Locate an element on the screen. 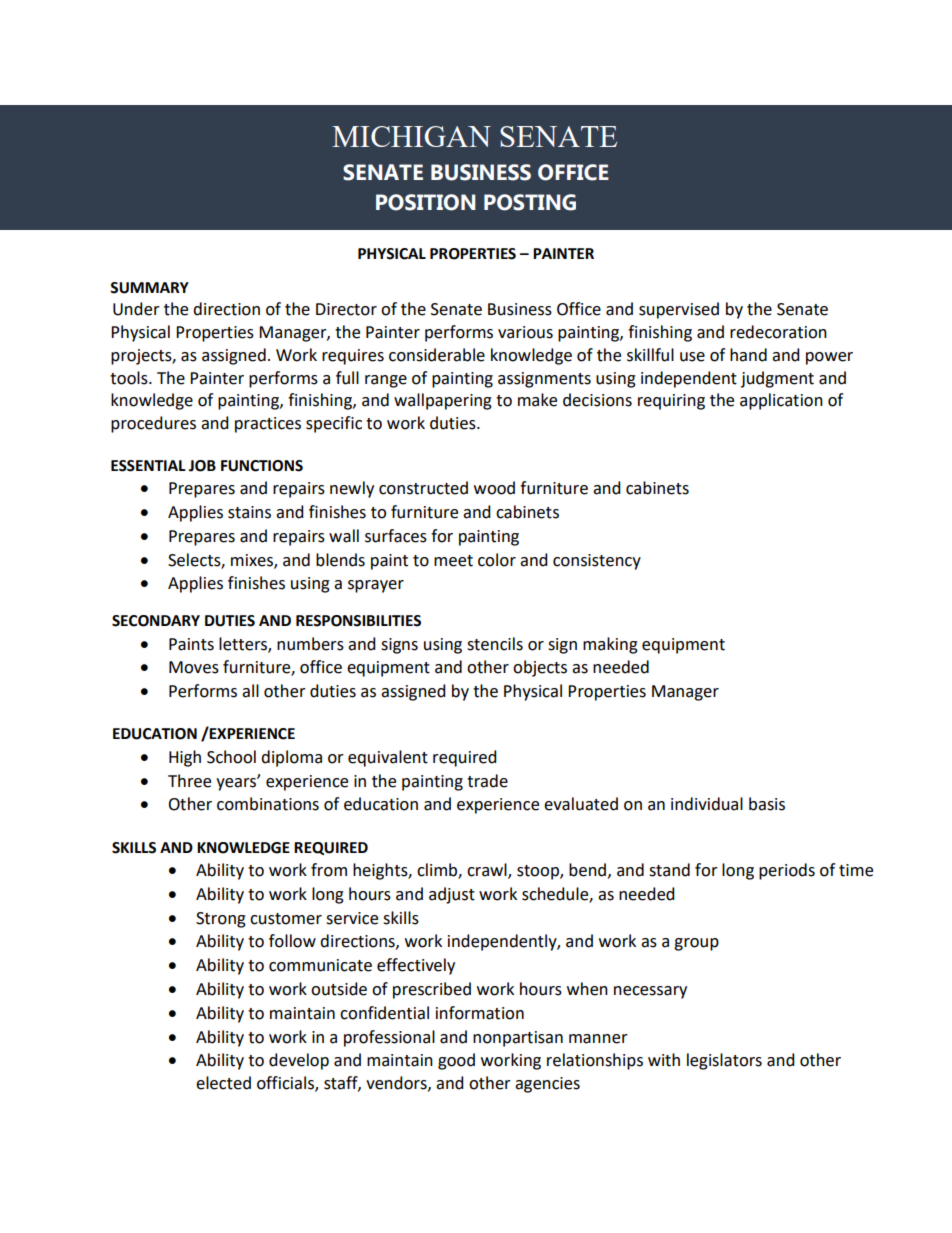 This screenshot has height=1233, width=952. consistency is located at coordinates (597, 562).
